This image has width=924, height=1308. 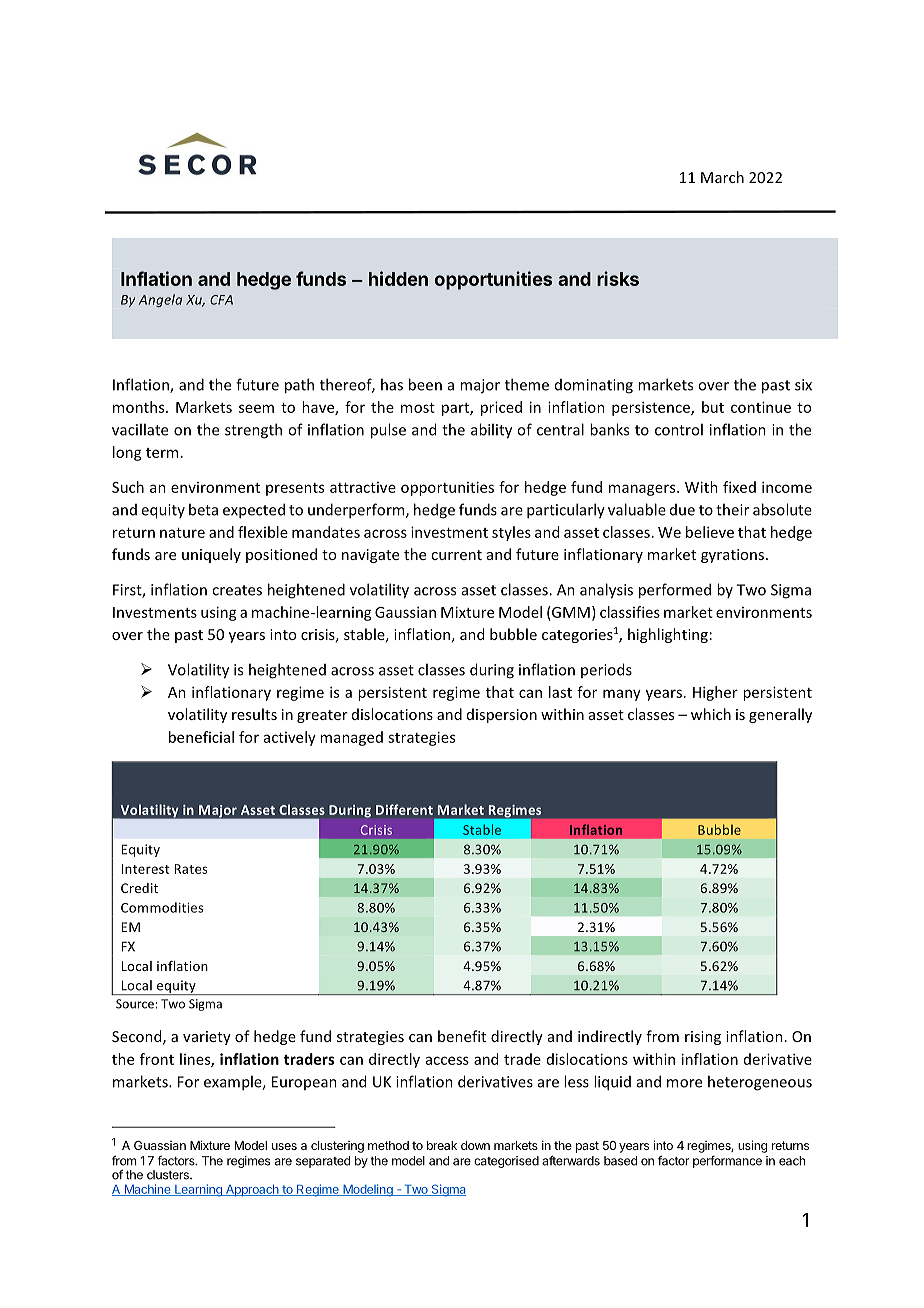 I want to click on term, so click(x=162, y=453).
